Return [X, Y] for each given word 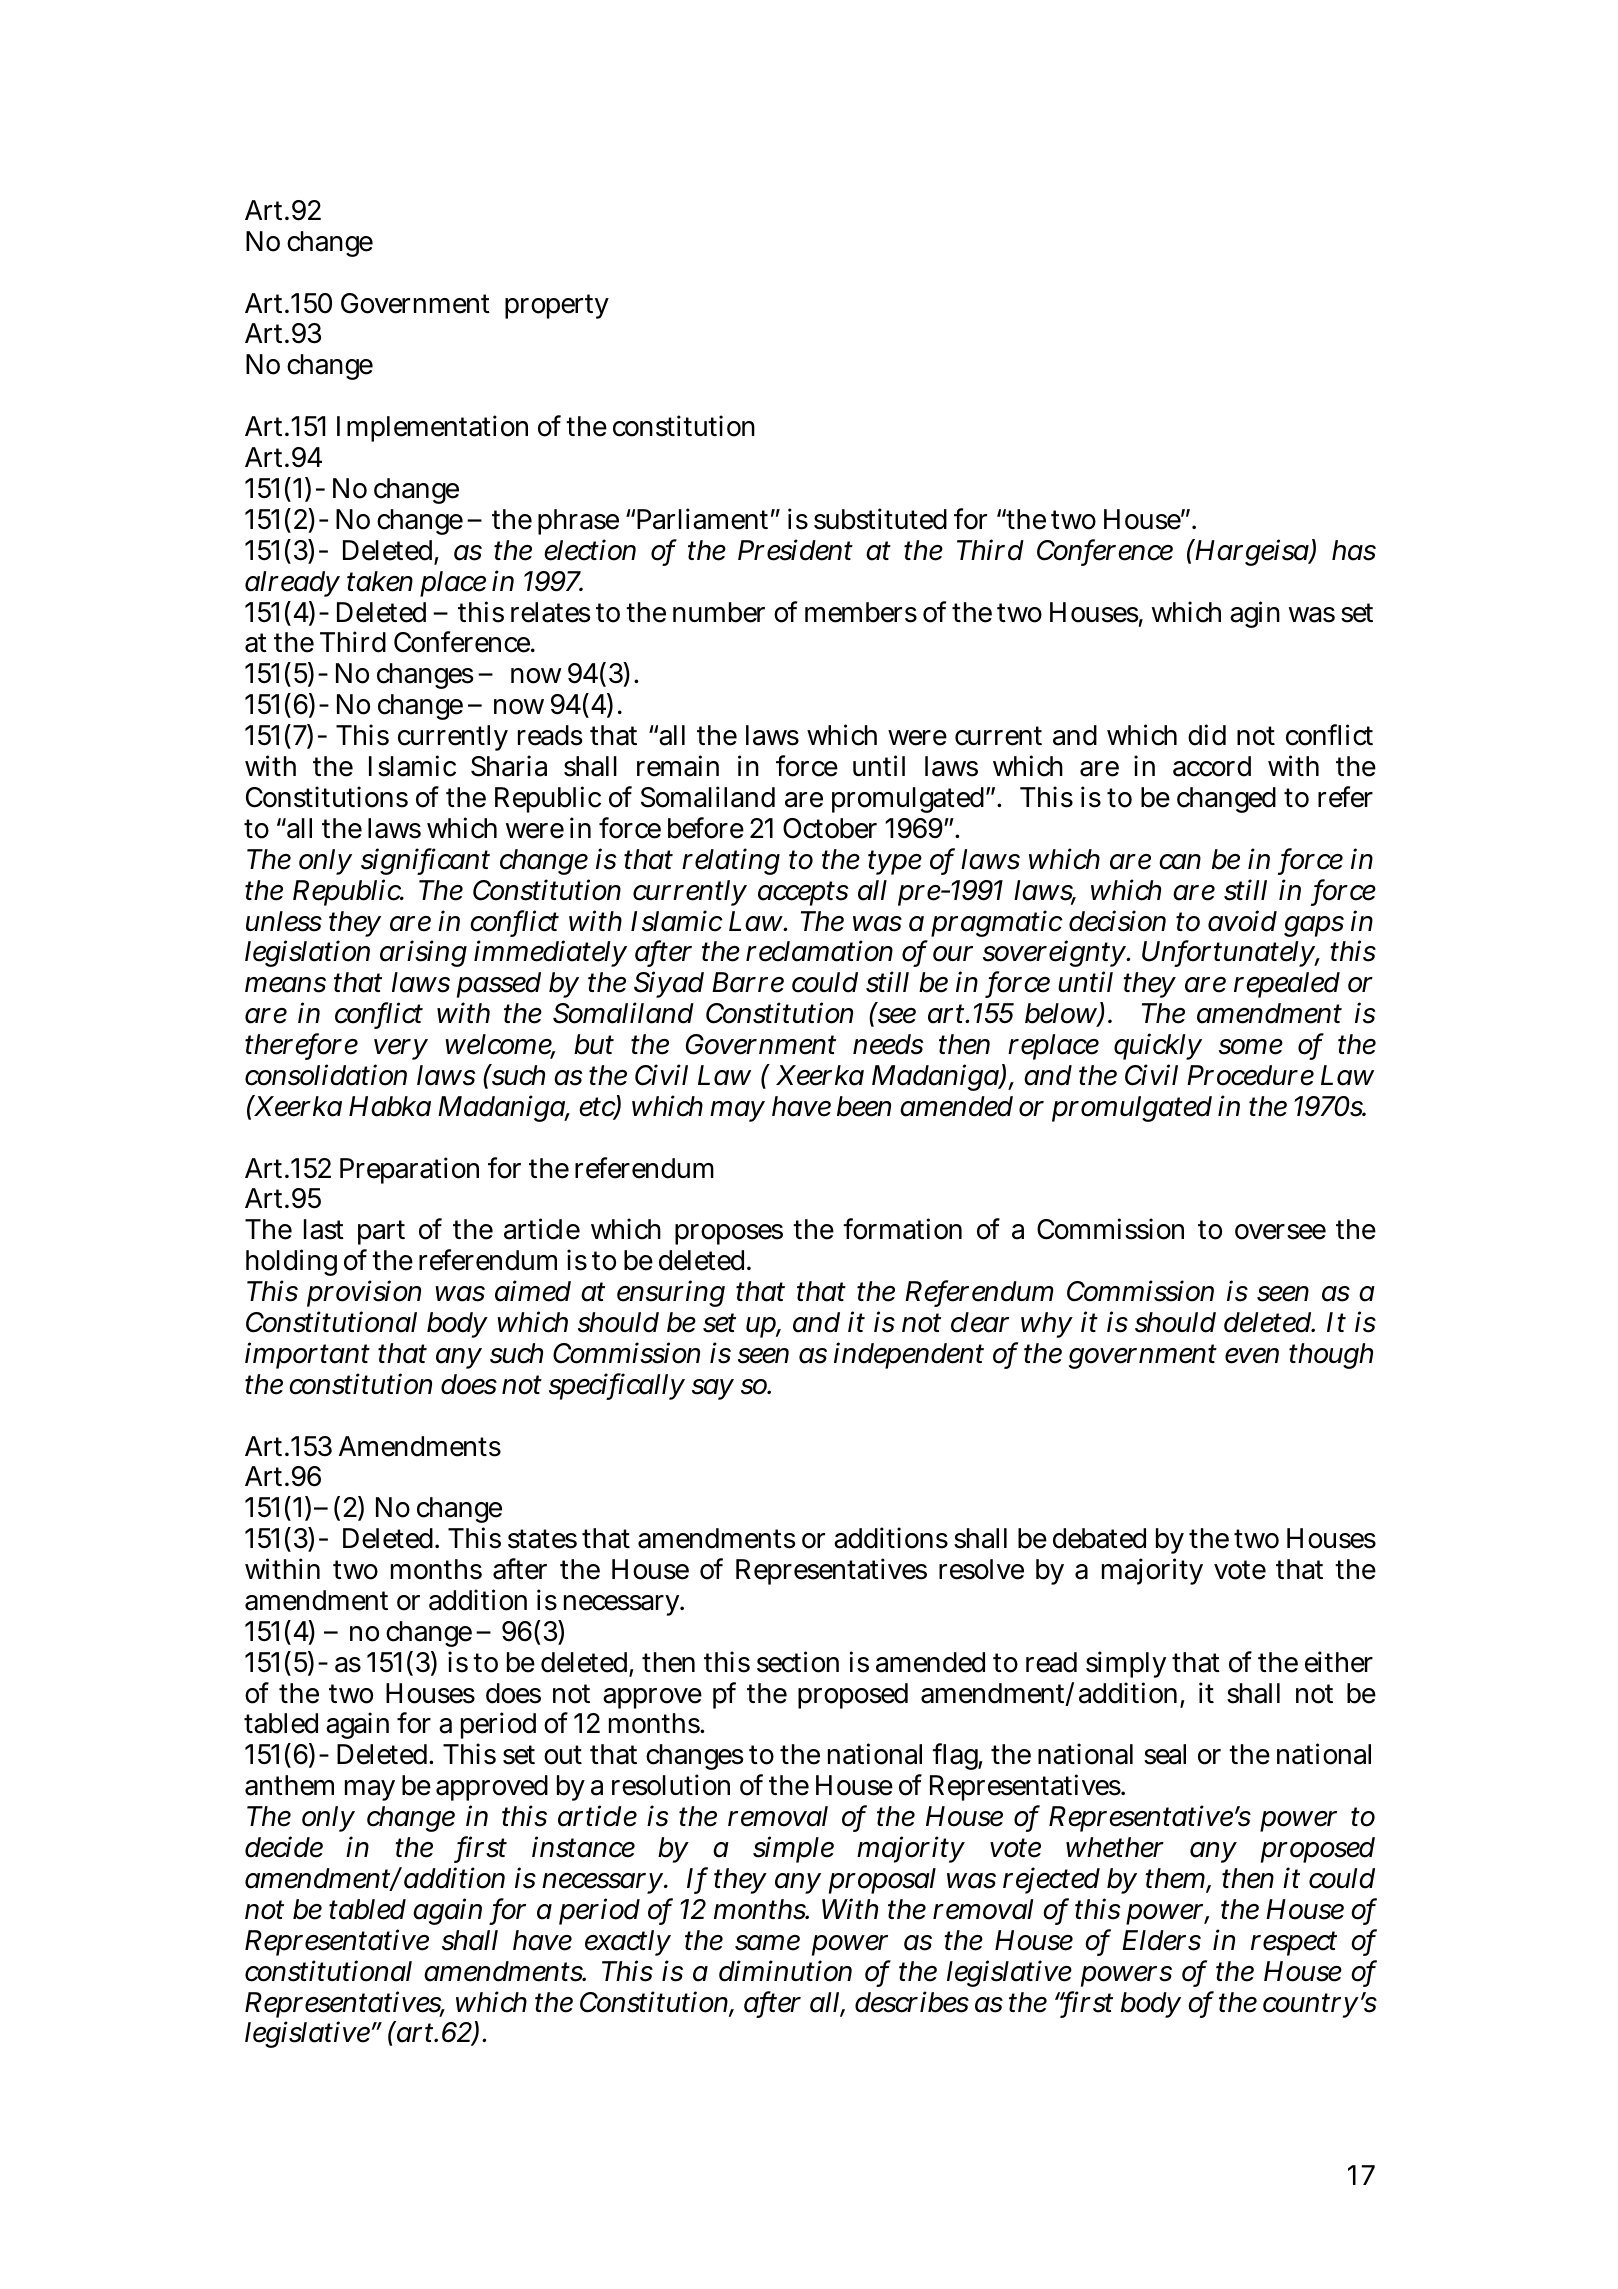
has [1354, 550]
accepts [803, 893]
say [713, 1389]
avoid [1242, 921]
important [307, 1355]
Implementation [432, 428]
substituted [880, 519]
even [1252, 1356]
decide [284, 1847]
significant [425, 861]
